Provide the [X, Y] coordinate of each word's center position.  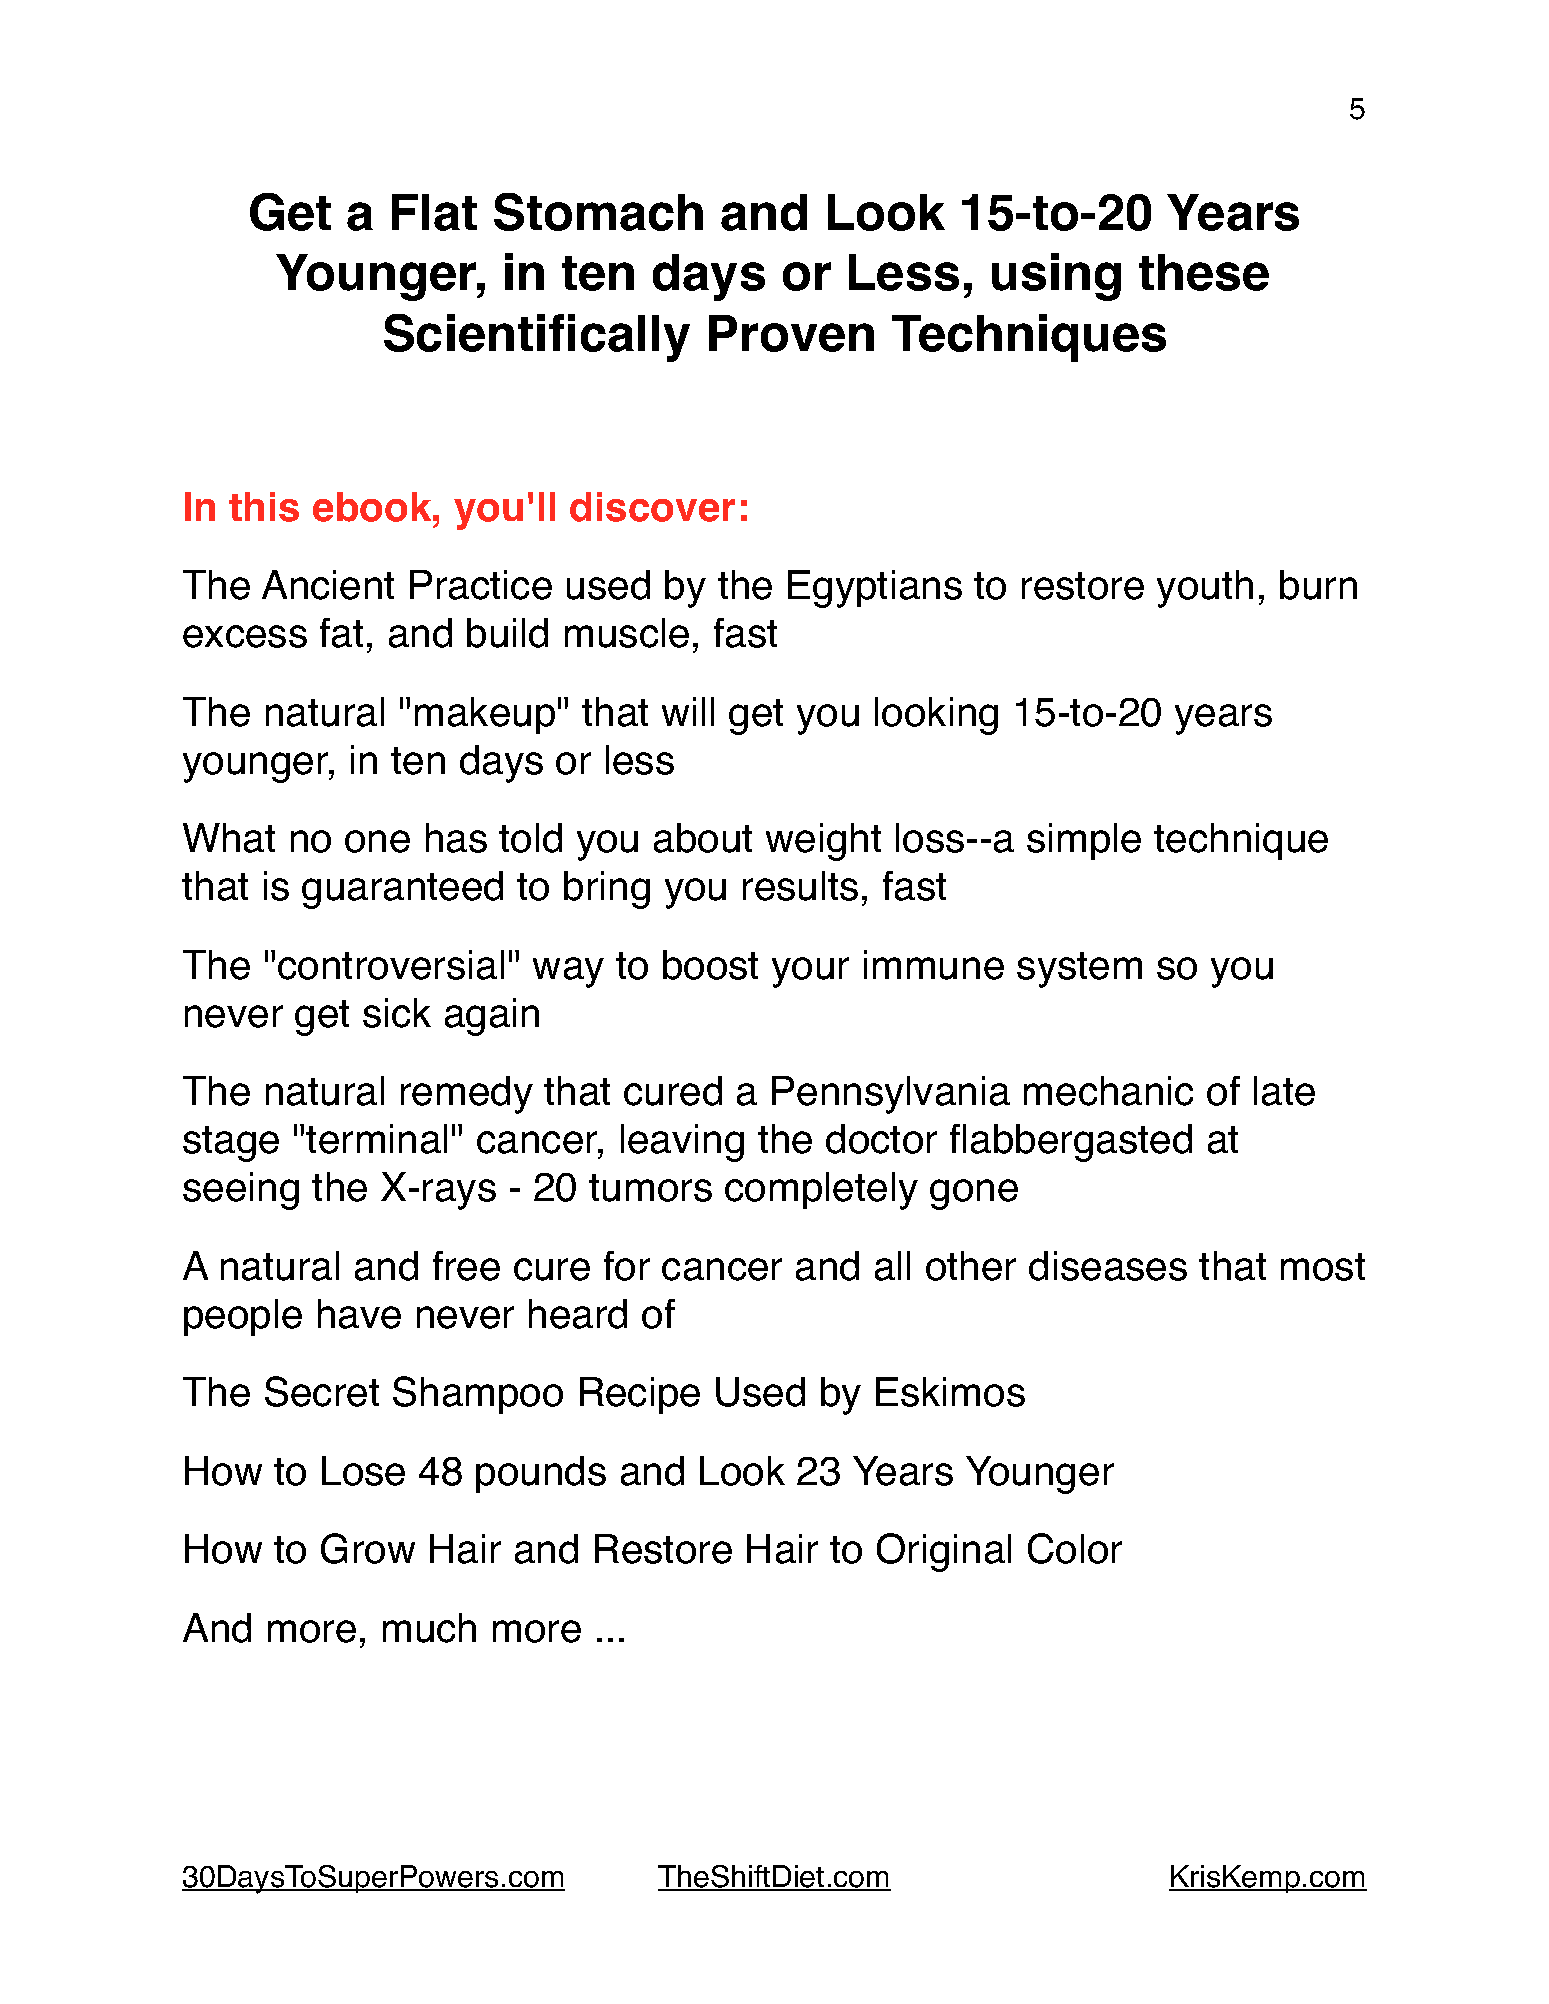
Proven [791, 333]
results [800, 886]
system [1079, 970]
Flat [434, 212]
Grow [368, 1548]
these [1204, 272]
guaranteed [402, 890]
